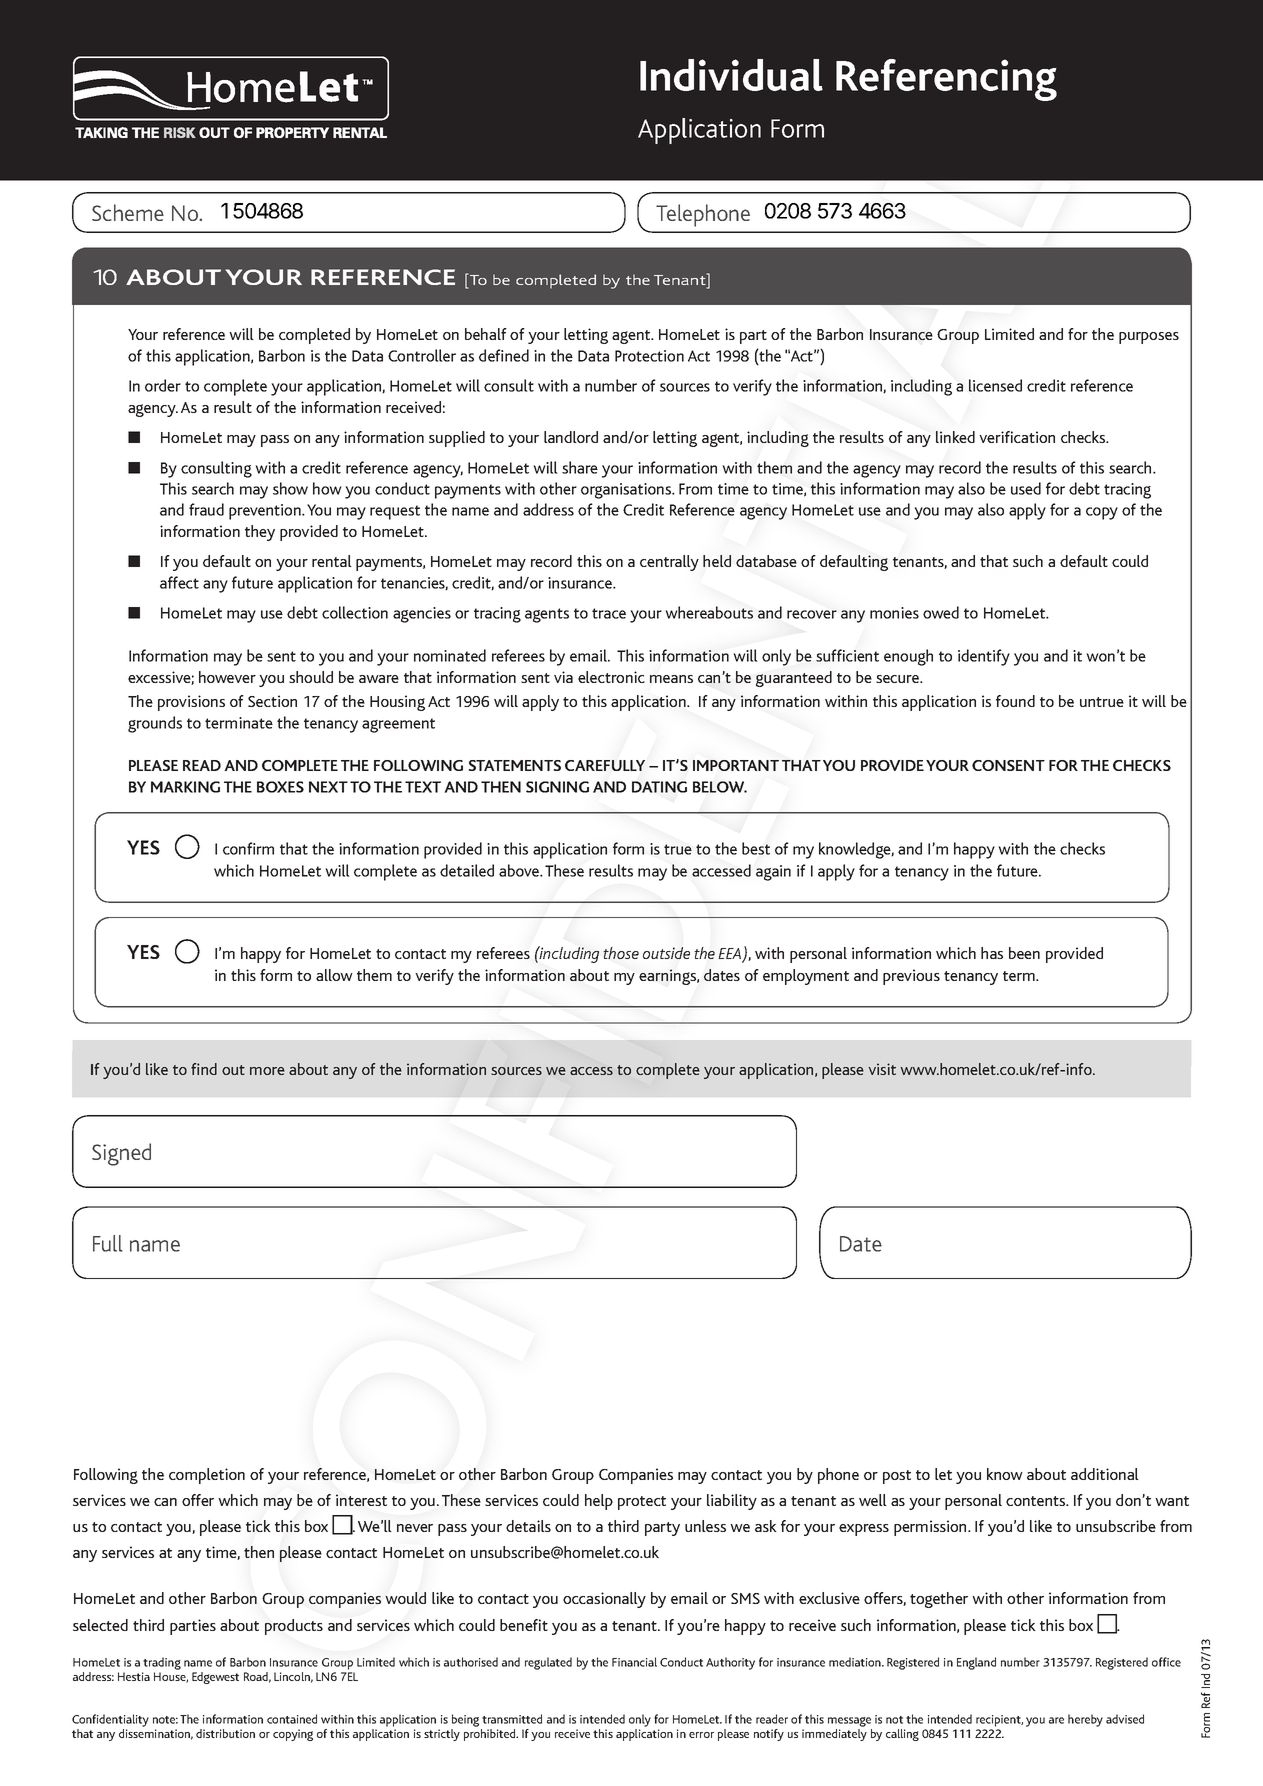 This screenshot has height=1786, width=1263. What do you see at coordinates (1024, 953) in the screenshot?
I see `been` at bounding box center [1024, 953].
